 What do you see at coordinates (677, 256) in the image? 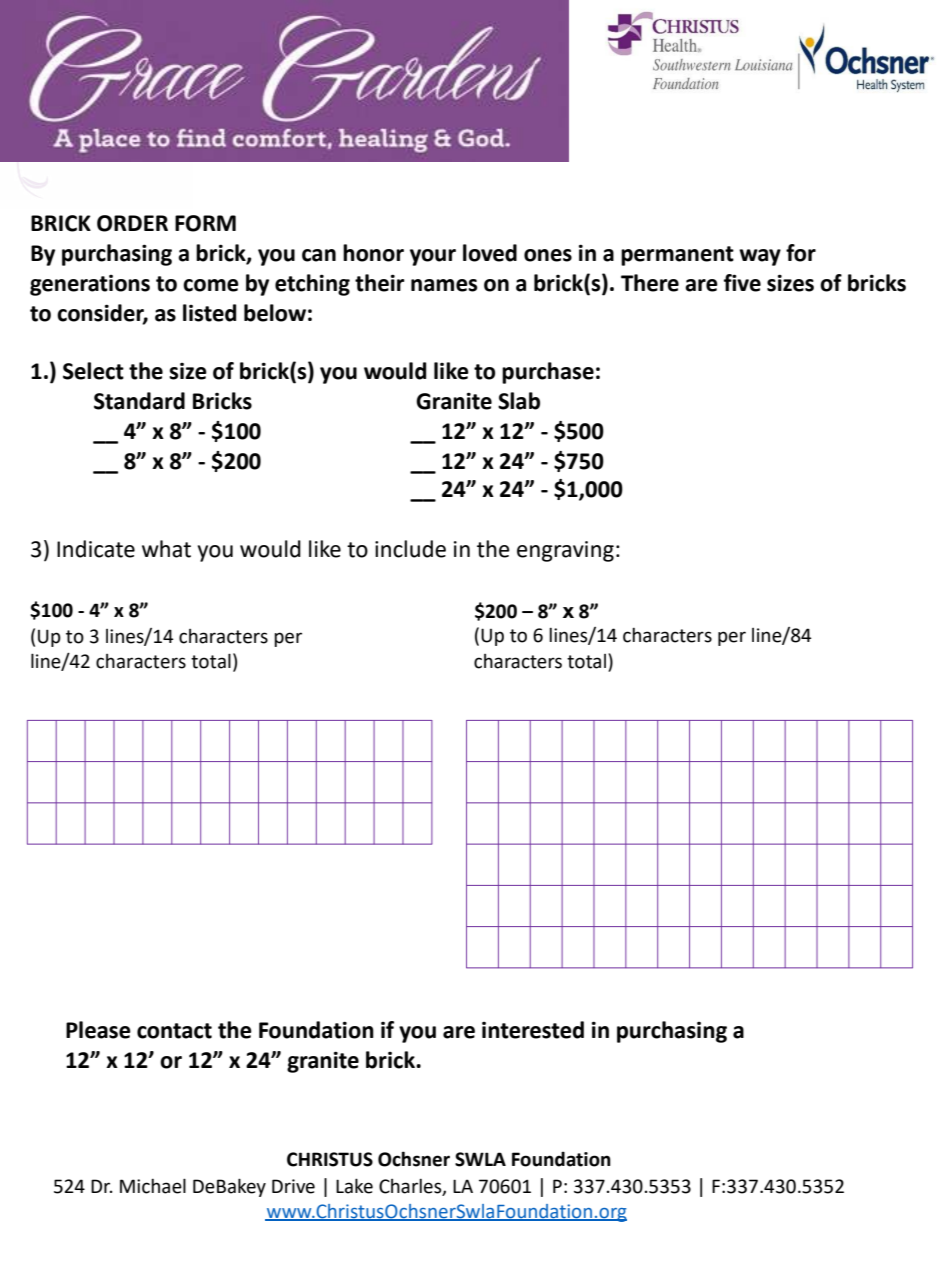
I see `permanent` at bounding box center [677, 256].
